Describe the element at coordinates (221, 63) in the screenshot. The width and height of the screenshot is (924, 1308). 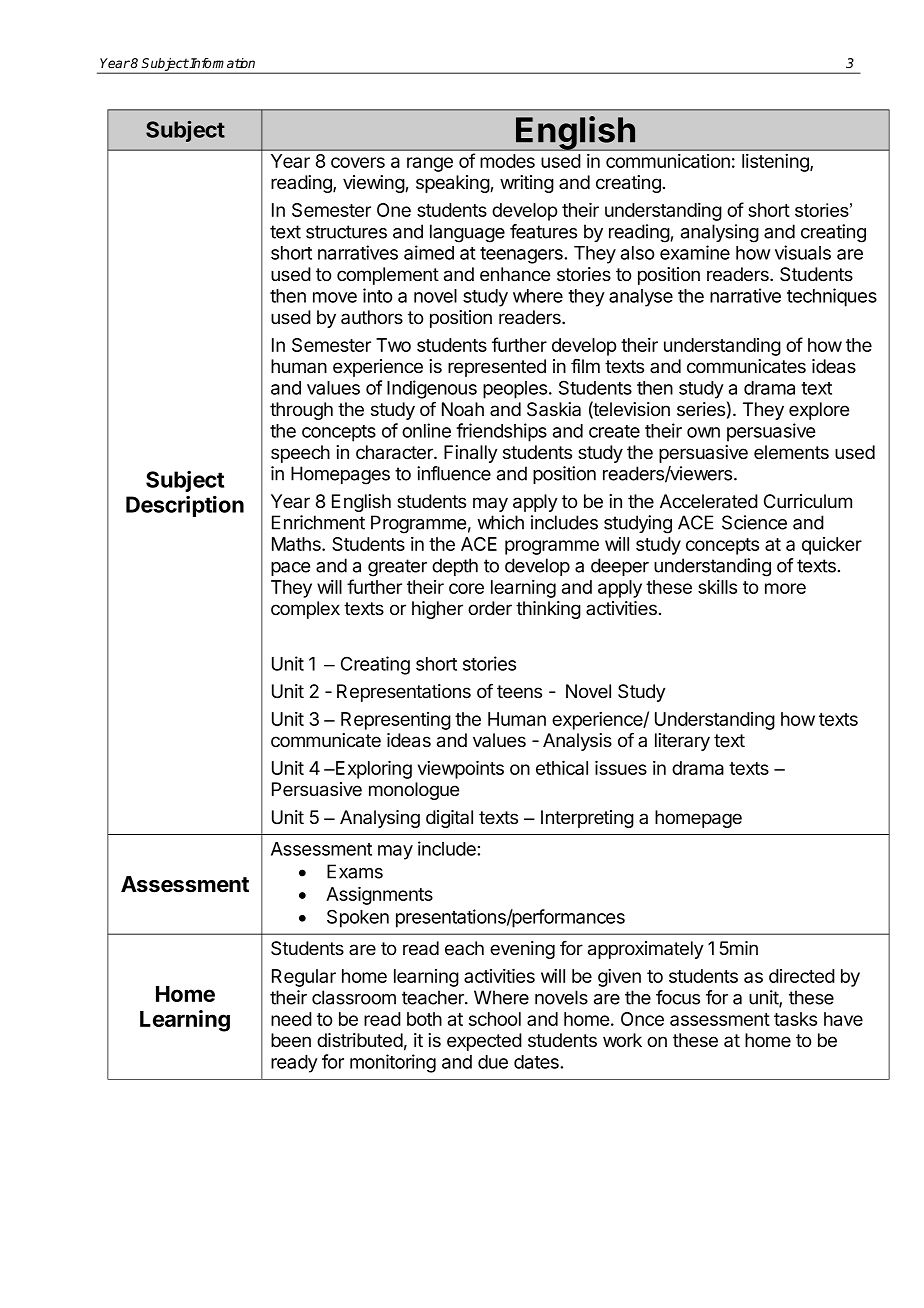
I see `Information` at that location.
